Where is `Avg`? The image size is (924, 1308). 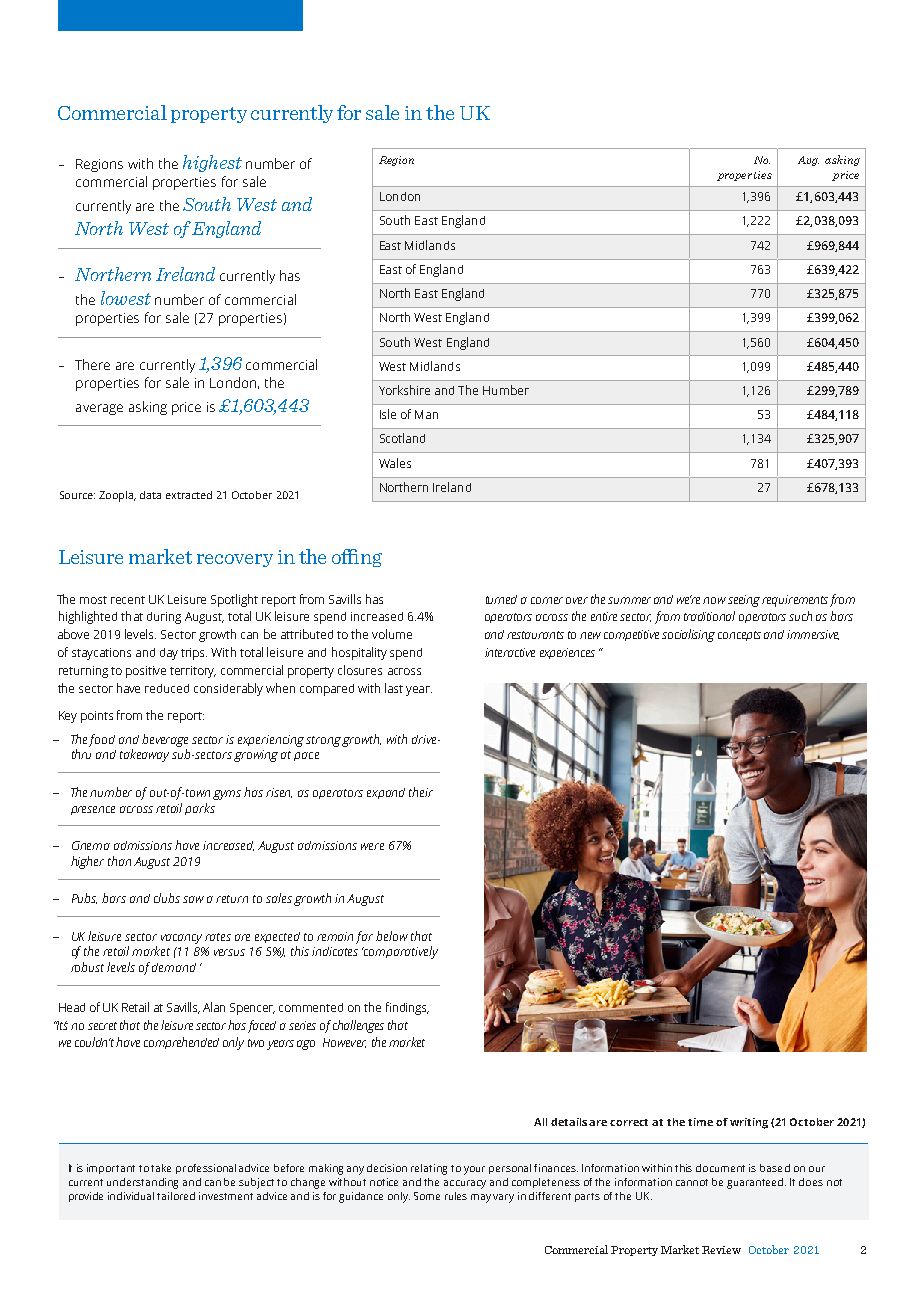
Avg is located at coordinates (808, 161).
